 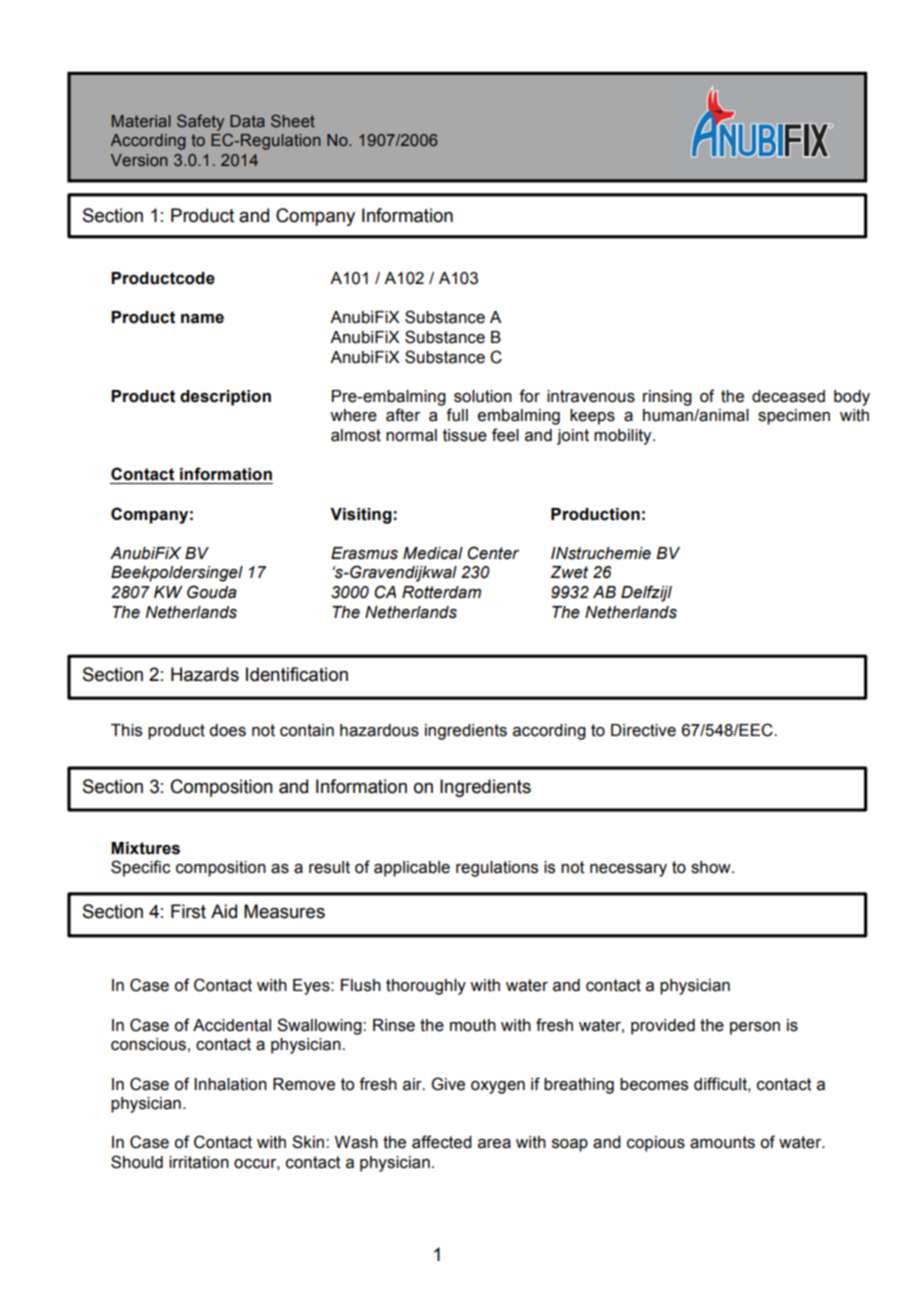 I want to click on irritation, so click(x=199, y=1162).
